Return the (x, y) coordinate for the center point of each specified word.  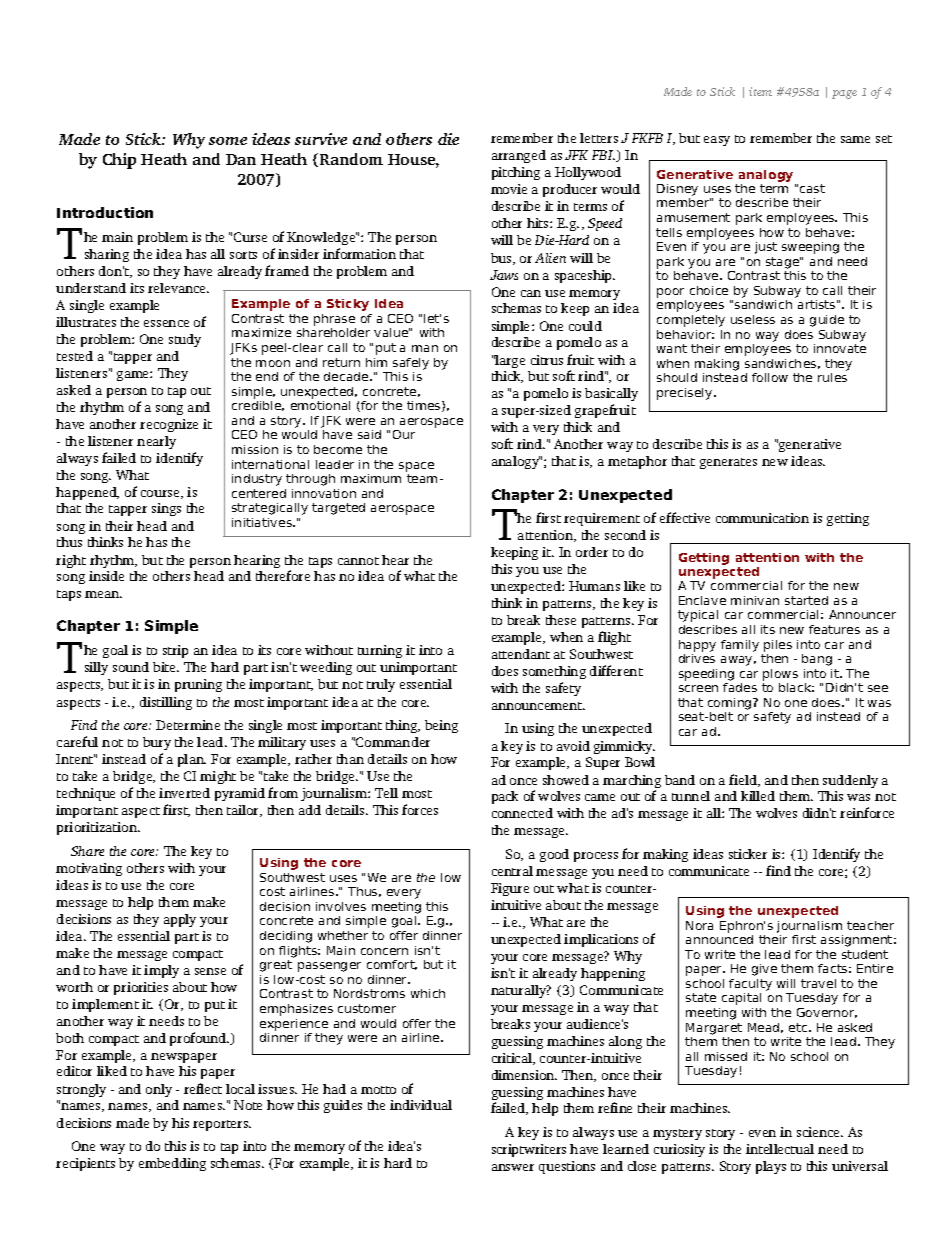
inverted (184, 793)
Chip (119, 161)
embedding (172, 1164)
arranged (519, 156)
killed (758, 796)
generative (809, 445)
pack (505, 797)
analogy (516, 462)
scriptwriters (529, 1150)
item (760, 91)
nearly (156, 442)
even (762, 1133)
